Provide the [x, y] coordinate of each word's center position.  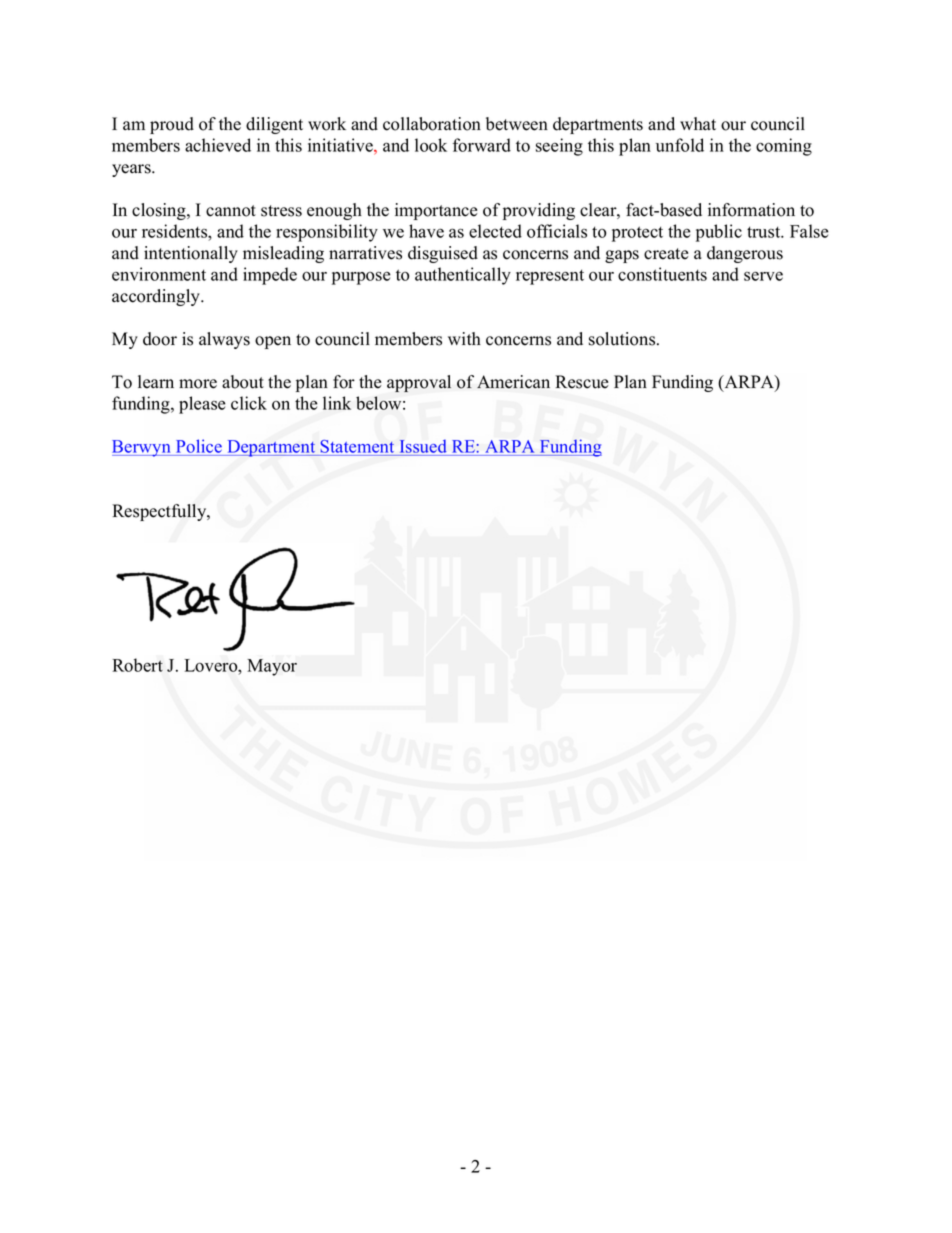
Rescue [582, 382]
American [513, 382]
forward [482, 145]
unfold [680, 145]
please [202, 405]
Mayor [272, 667]
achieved [218, 145]
